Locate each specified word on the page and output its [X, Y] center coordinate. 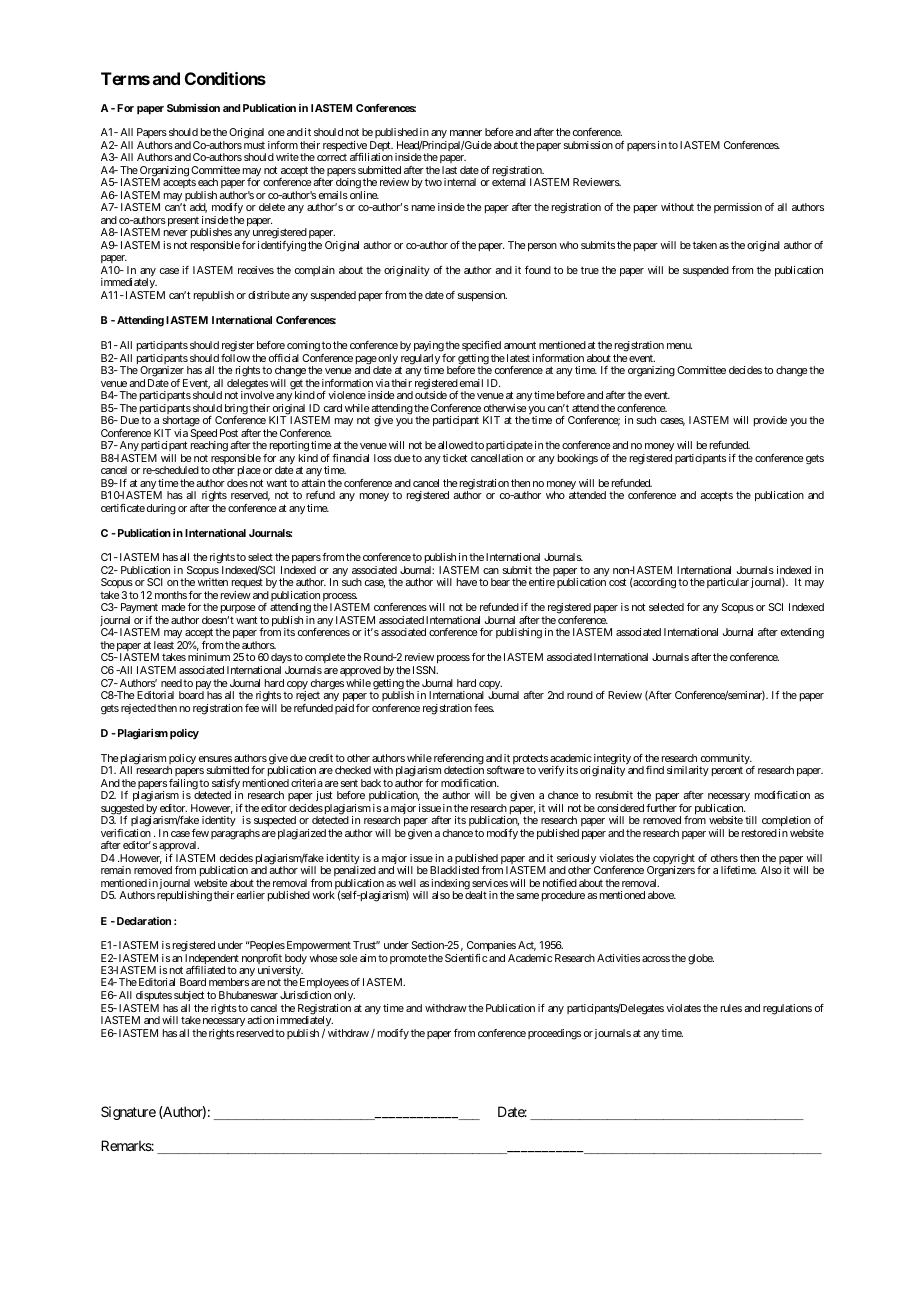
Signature [128, 1113]
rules [731, 1008]
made [173, 607]
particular [728, 583]
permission [738, 208]
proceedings [554, 1034]
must [254, 145]
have [467, 582]
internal [460, 182]
